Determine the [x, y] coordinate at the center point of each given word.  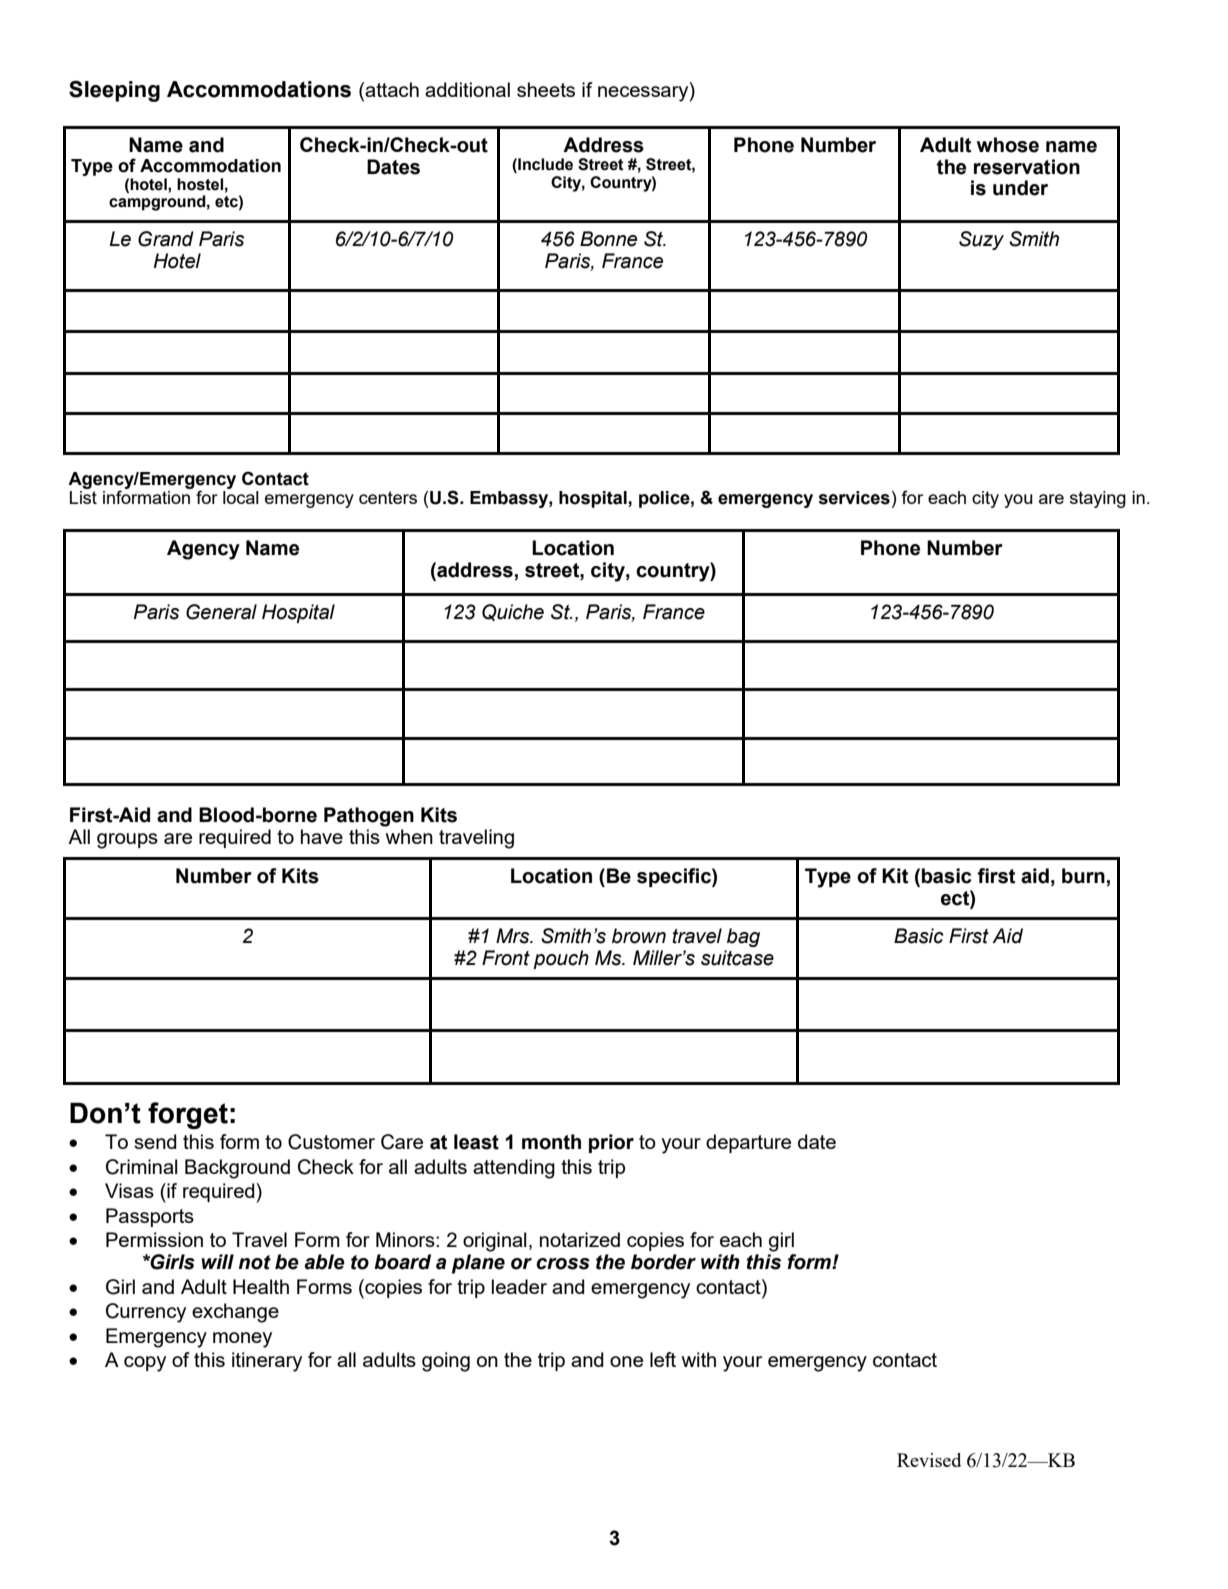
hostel [200, 184]
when [409, 836]
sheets [546, 89]
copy [145, 1364]
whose [1008, 145]
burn [1083, 876]
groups [127, 841]
